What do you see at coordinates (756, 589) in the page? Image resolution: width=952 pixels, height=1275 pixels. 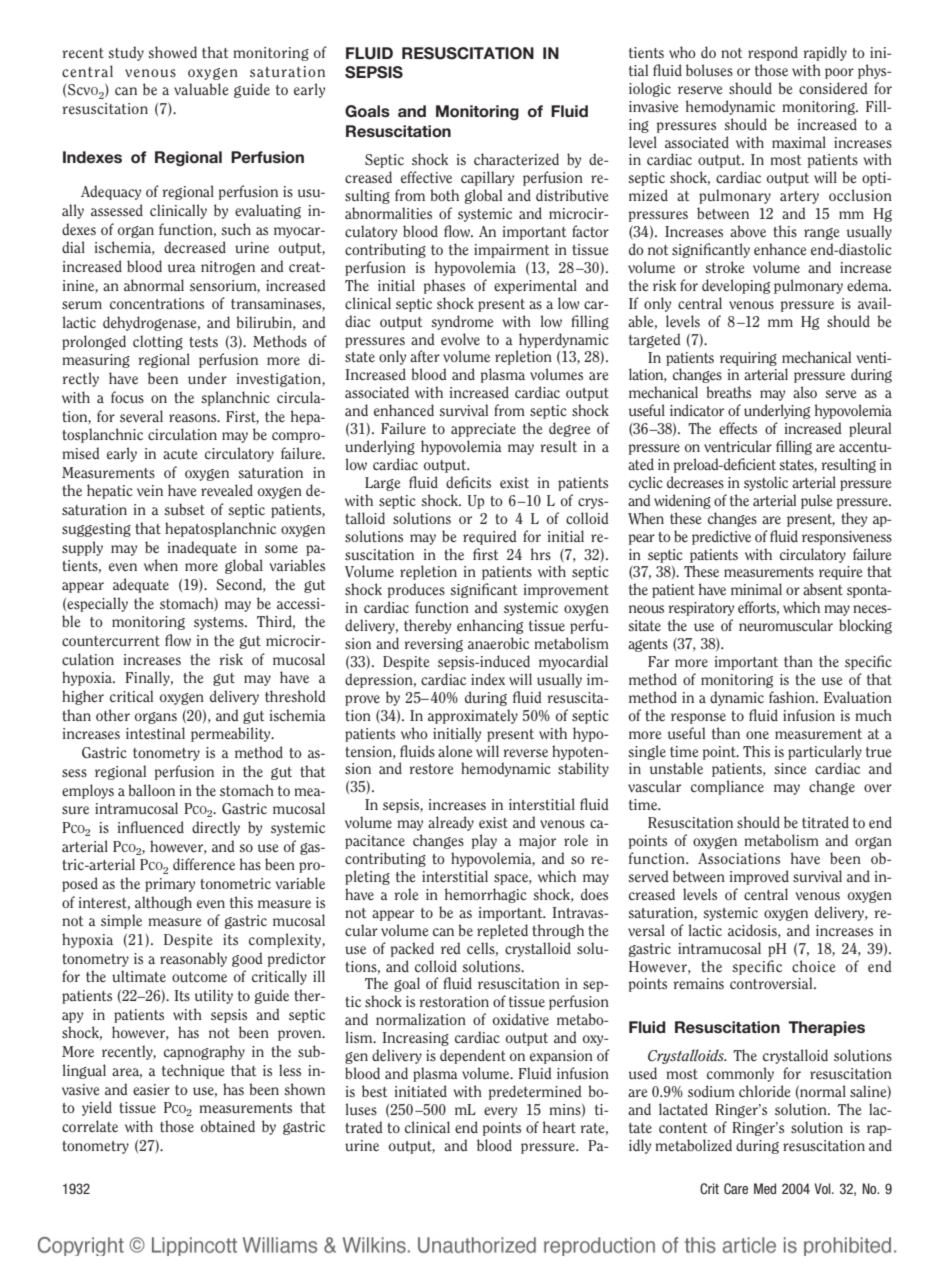 I see `minimal` at bounding box center [756, 589].
